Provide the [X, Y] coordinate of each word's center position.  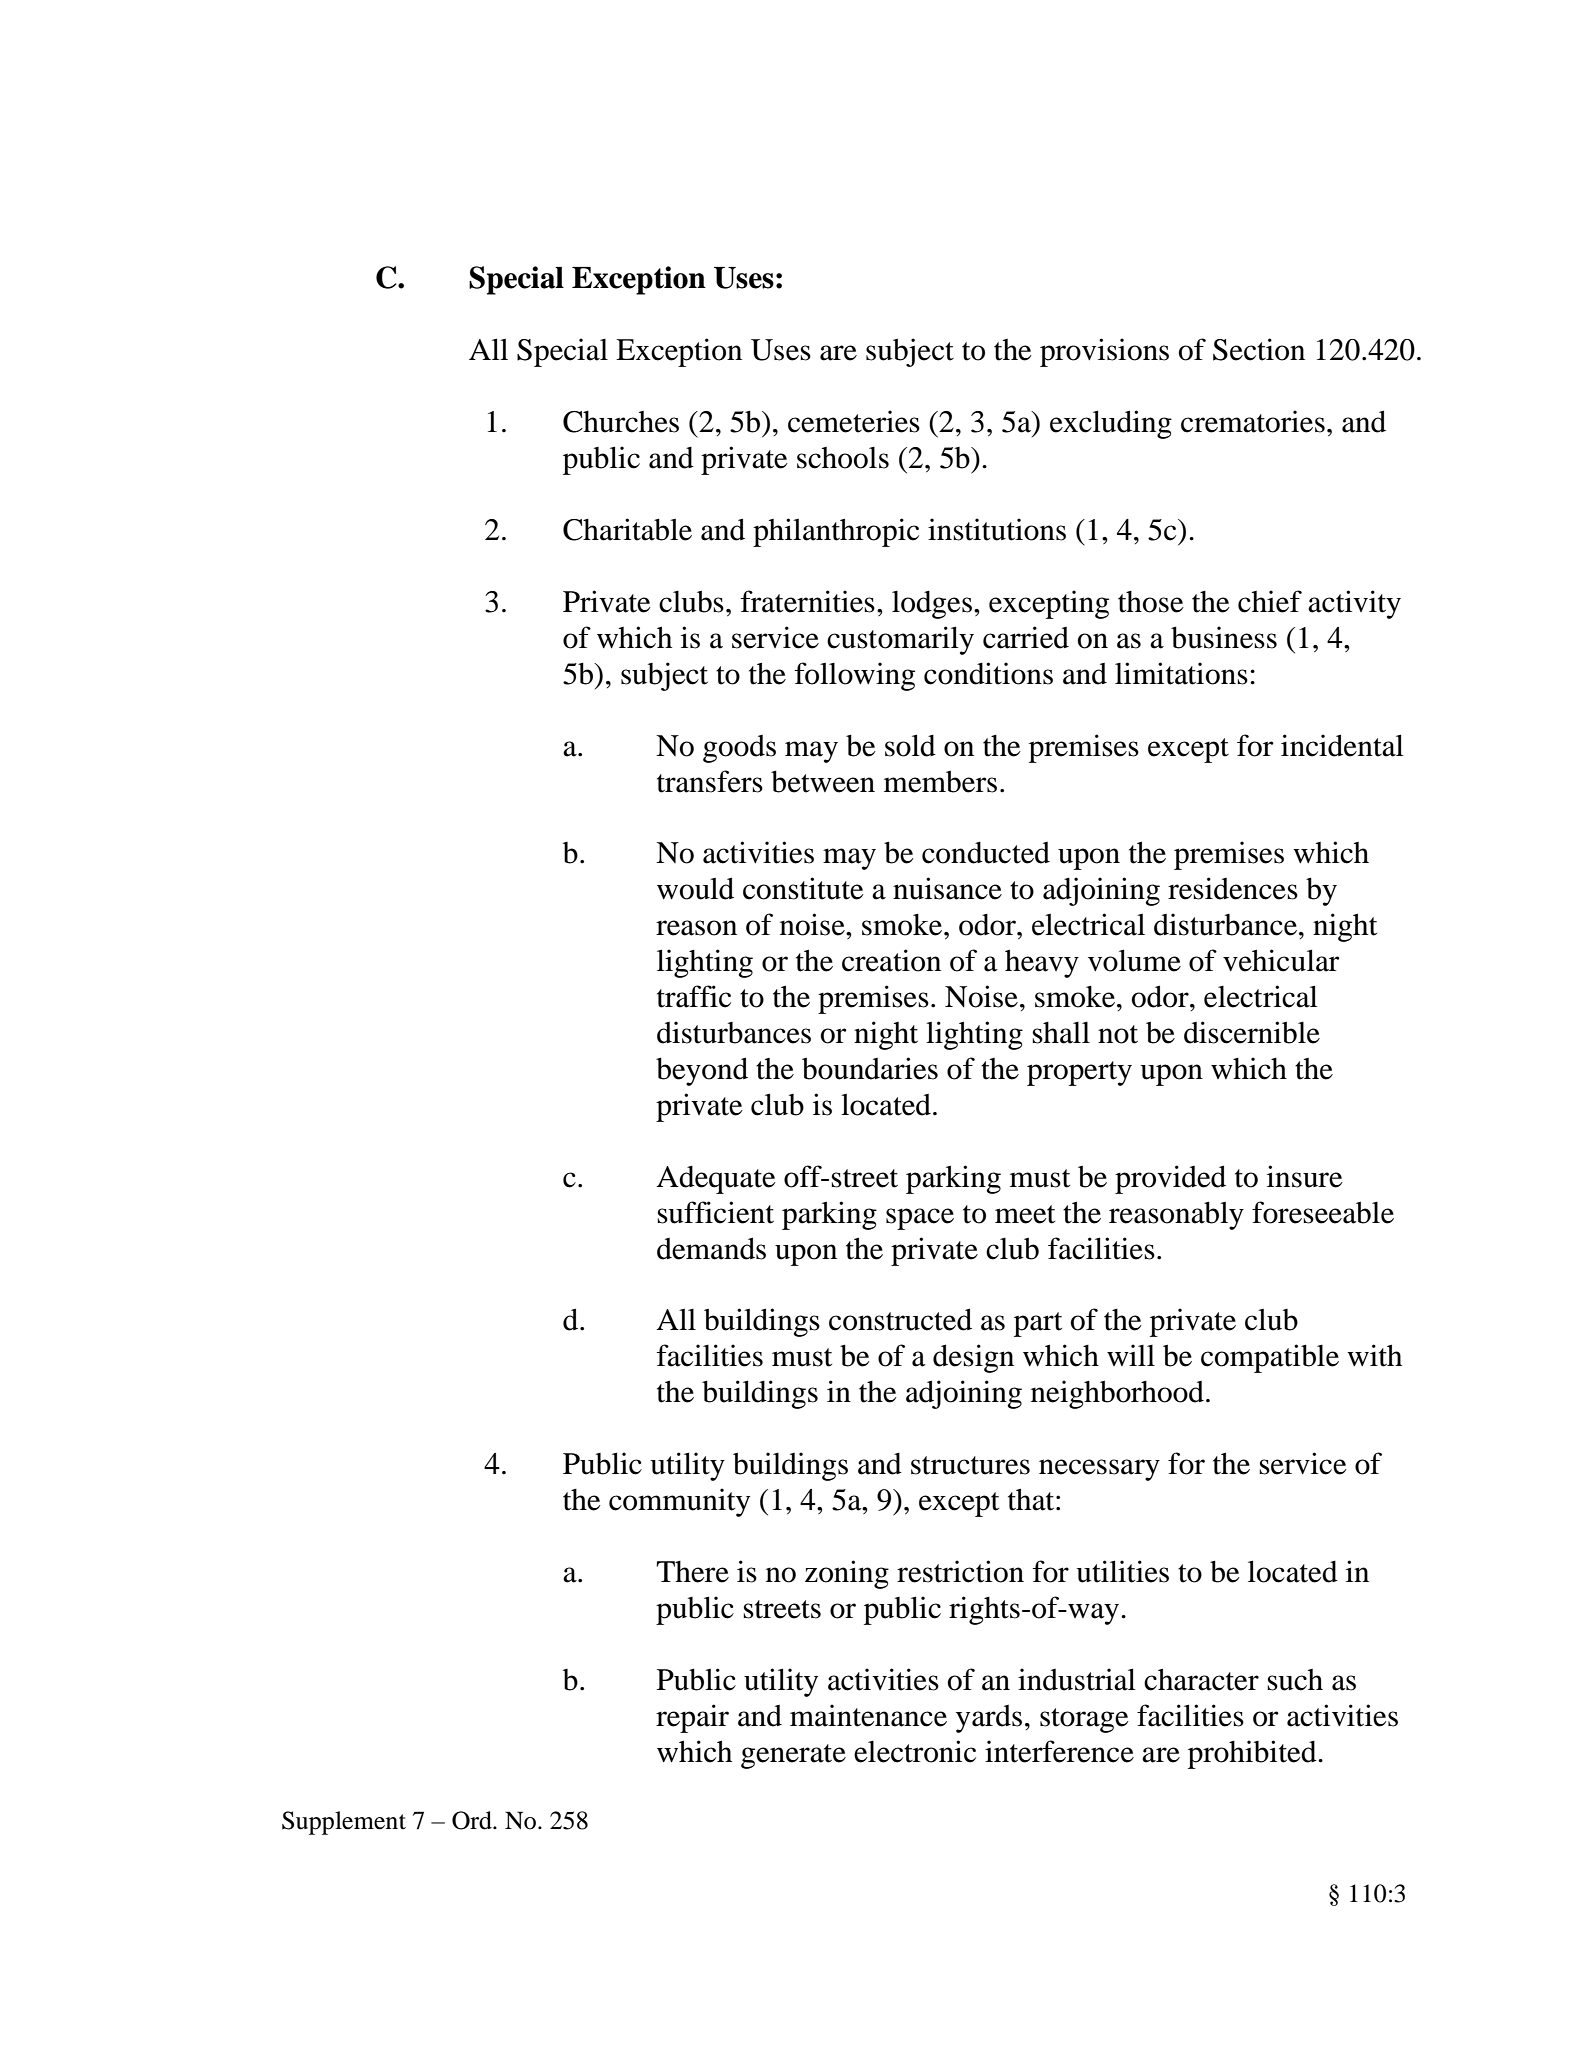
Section [1259, 349]
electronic [915, 1751]
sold [910, 745]
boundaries [870, 1068]
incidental [1342, 745]
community [679, 1502]
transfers [710, 781]
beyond [702, 1071]
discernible [1252, 1032]
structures [970, 1465]
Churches [621, 422]
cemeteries [854, 421]
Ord [473, 1820]
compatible [1270, 1358]
